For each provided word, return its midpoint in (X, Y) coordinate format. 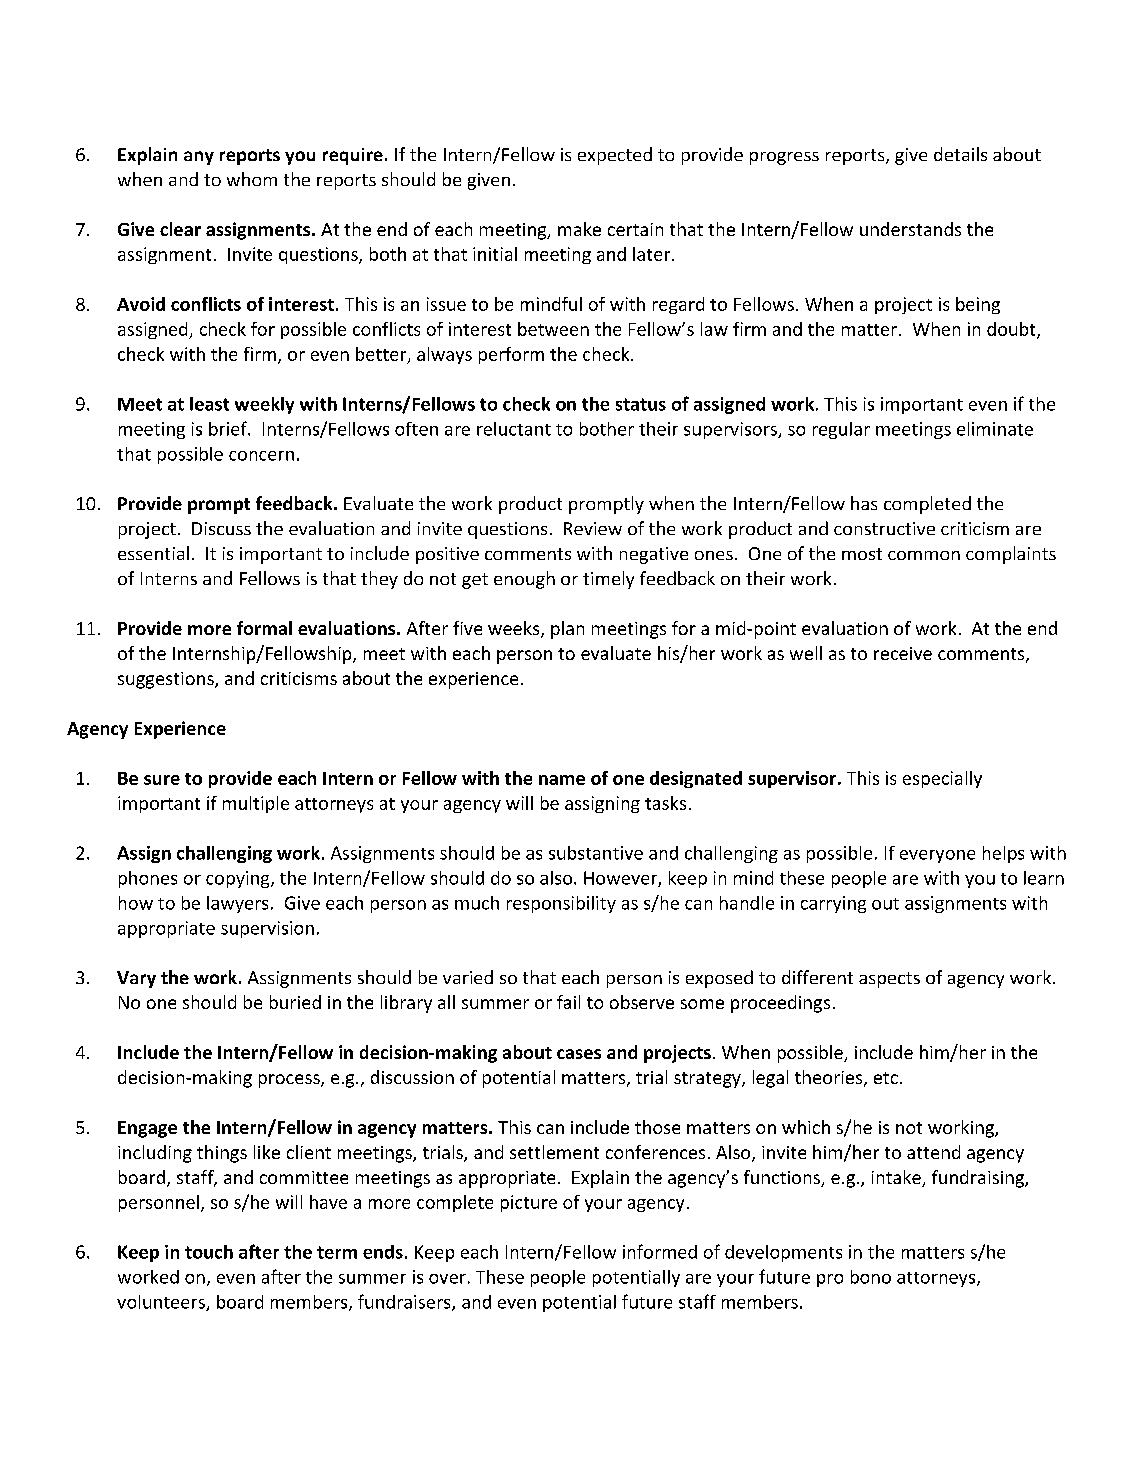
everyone (937, 856)
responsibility (561, 904)
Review (593, 528)
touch (209, 1252)
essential (153, 553)
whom (252, 179)
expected (615, 156)
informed (660, 1251)
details (960, 154)
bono (871, 1277)
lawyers (237, 904)
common (924, 555)
